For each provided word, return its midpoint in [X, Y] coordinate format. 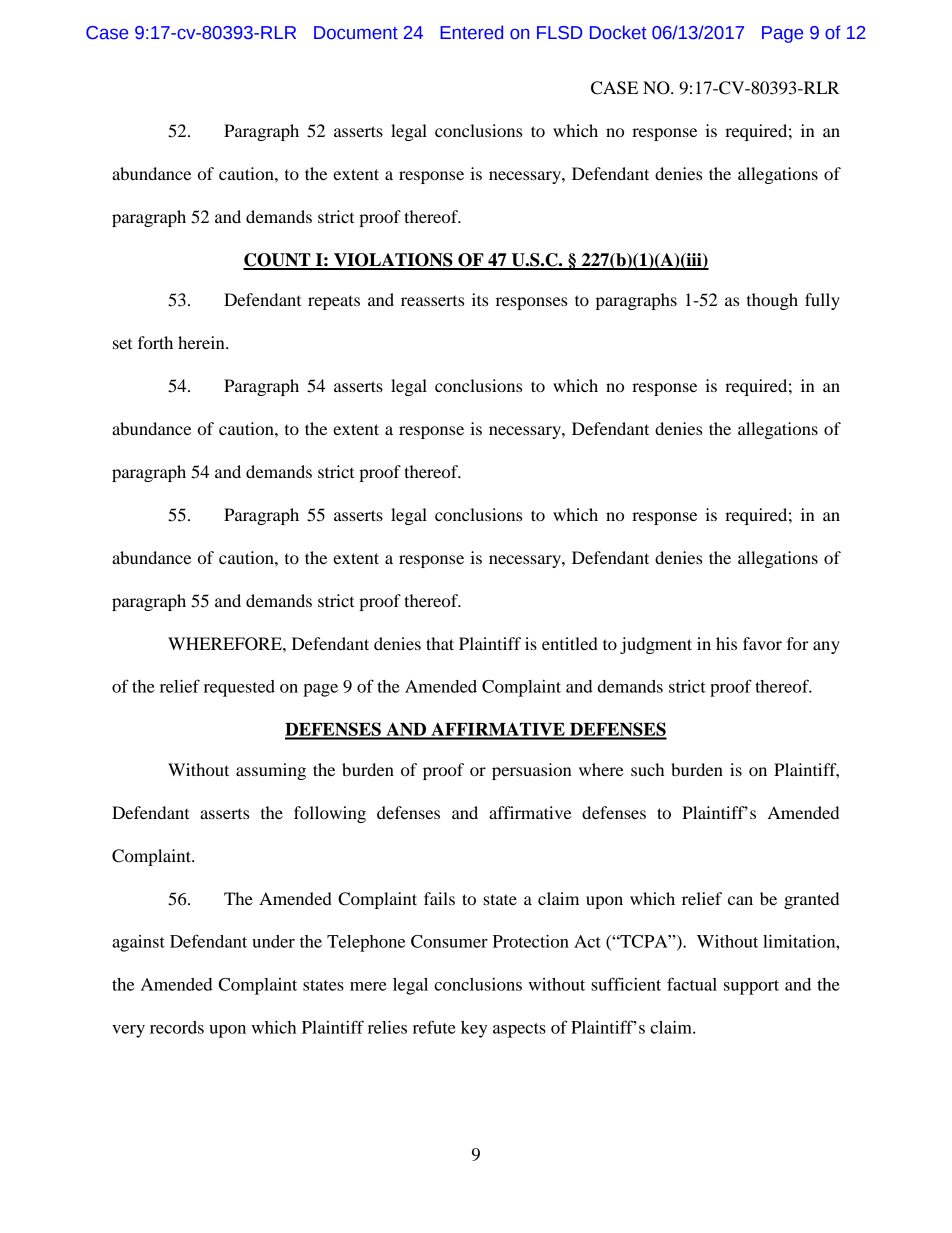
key [474, 1029]
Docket [618, 32]
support [751, 987]
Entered [471, 32]
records [177, 1027]
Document [356, 33]
